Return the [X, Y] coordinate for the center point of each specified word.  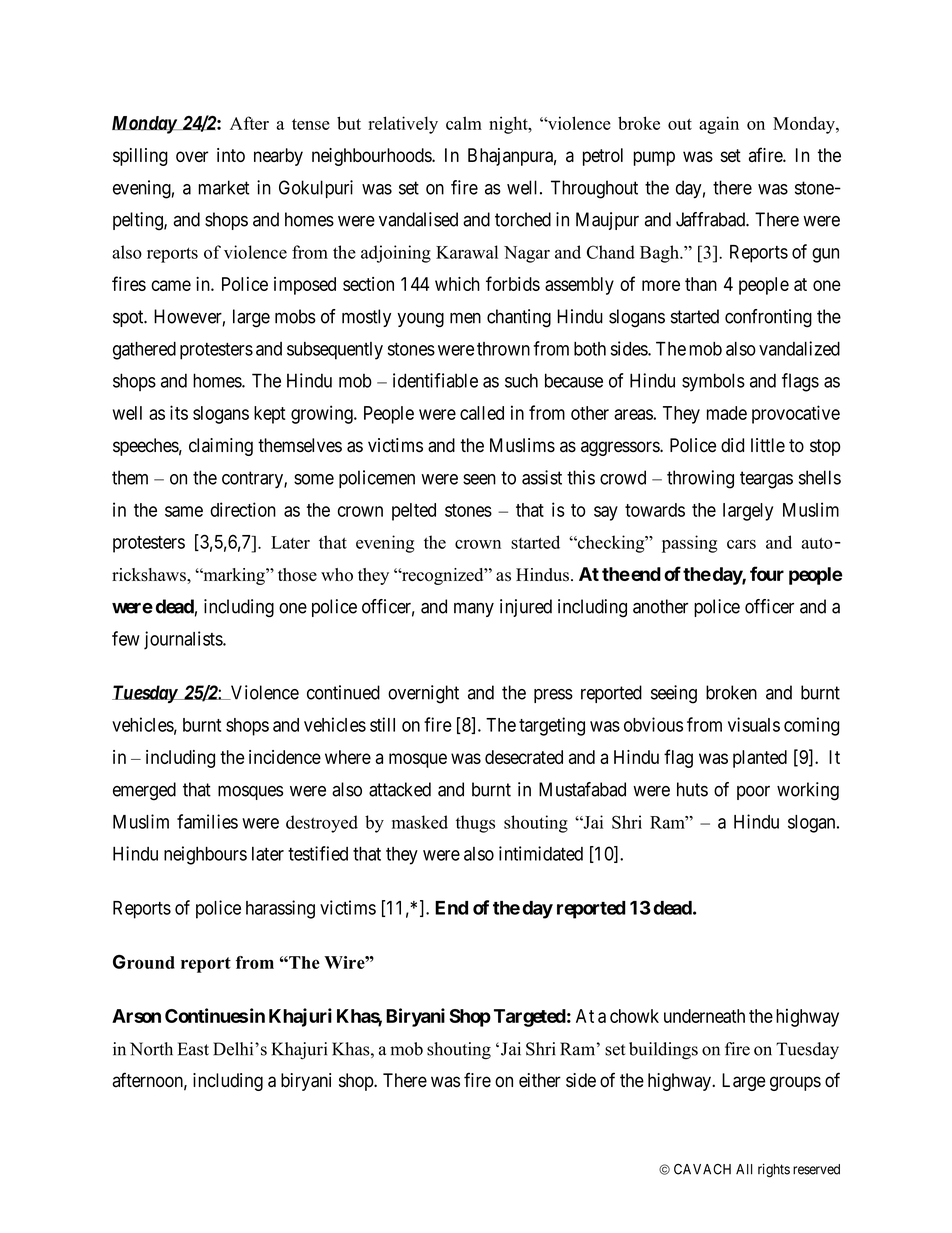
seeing [674, 694]
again [719, 125]
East [193, 1049]
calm [464, 123]
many [474, 610]
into [231, 155]
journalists [184, 640]
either [540, 1080]
